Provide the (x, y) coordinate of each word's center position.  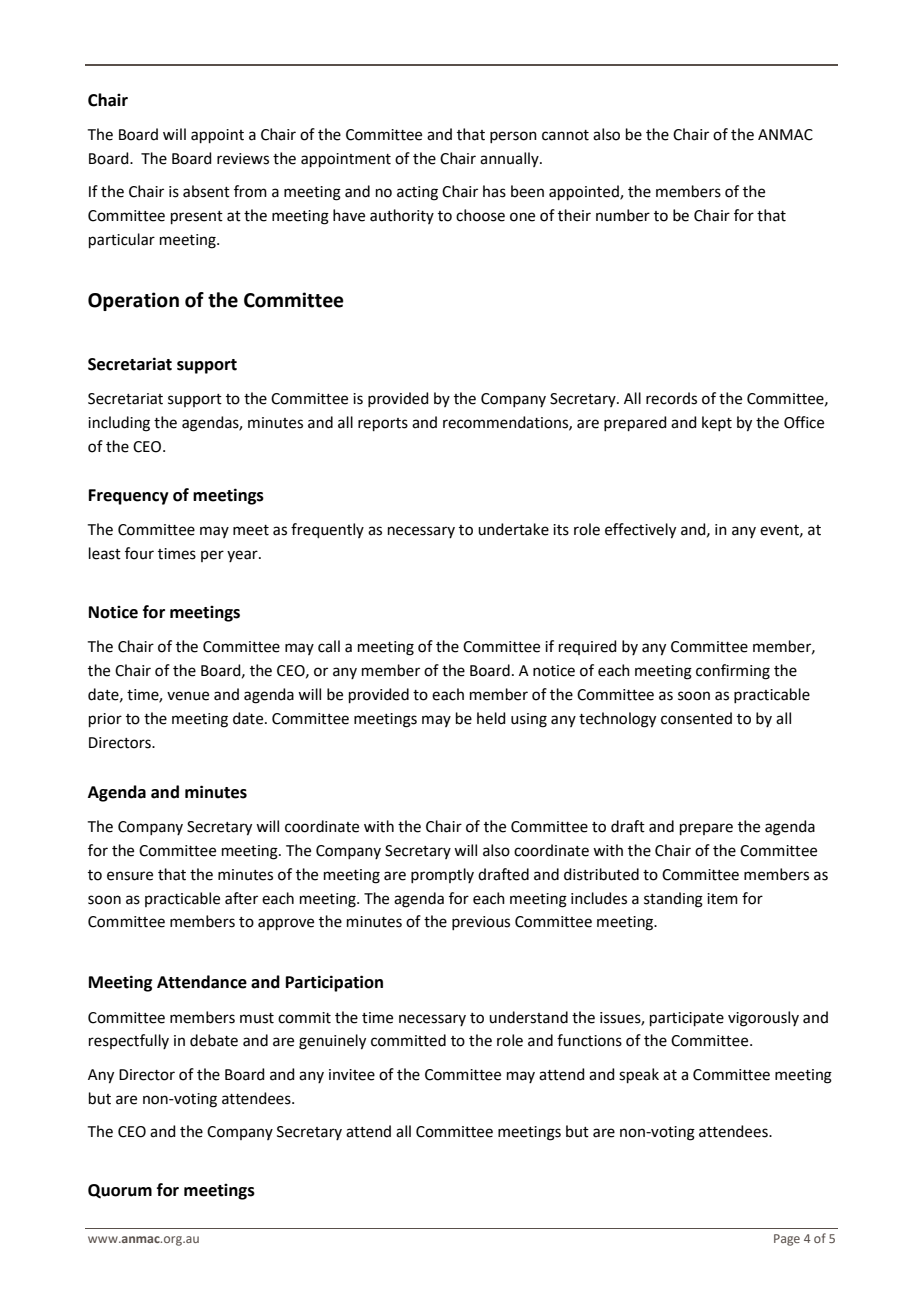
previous (481, 923)
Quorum (120, 1191)
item (722, 899)
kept (717, 423)
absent (206, 191)
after (241, 898)
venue (188, 696)
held (491, 718)
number (623, 215)
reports (383, 424)
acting (417, 193)
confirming (733, 672)
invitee (352, 1075)
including (119, 424)
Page (787, 1240)
